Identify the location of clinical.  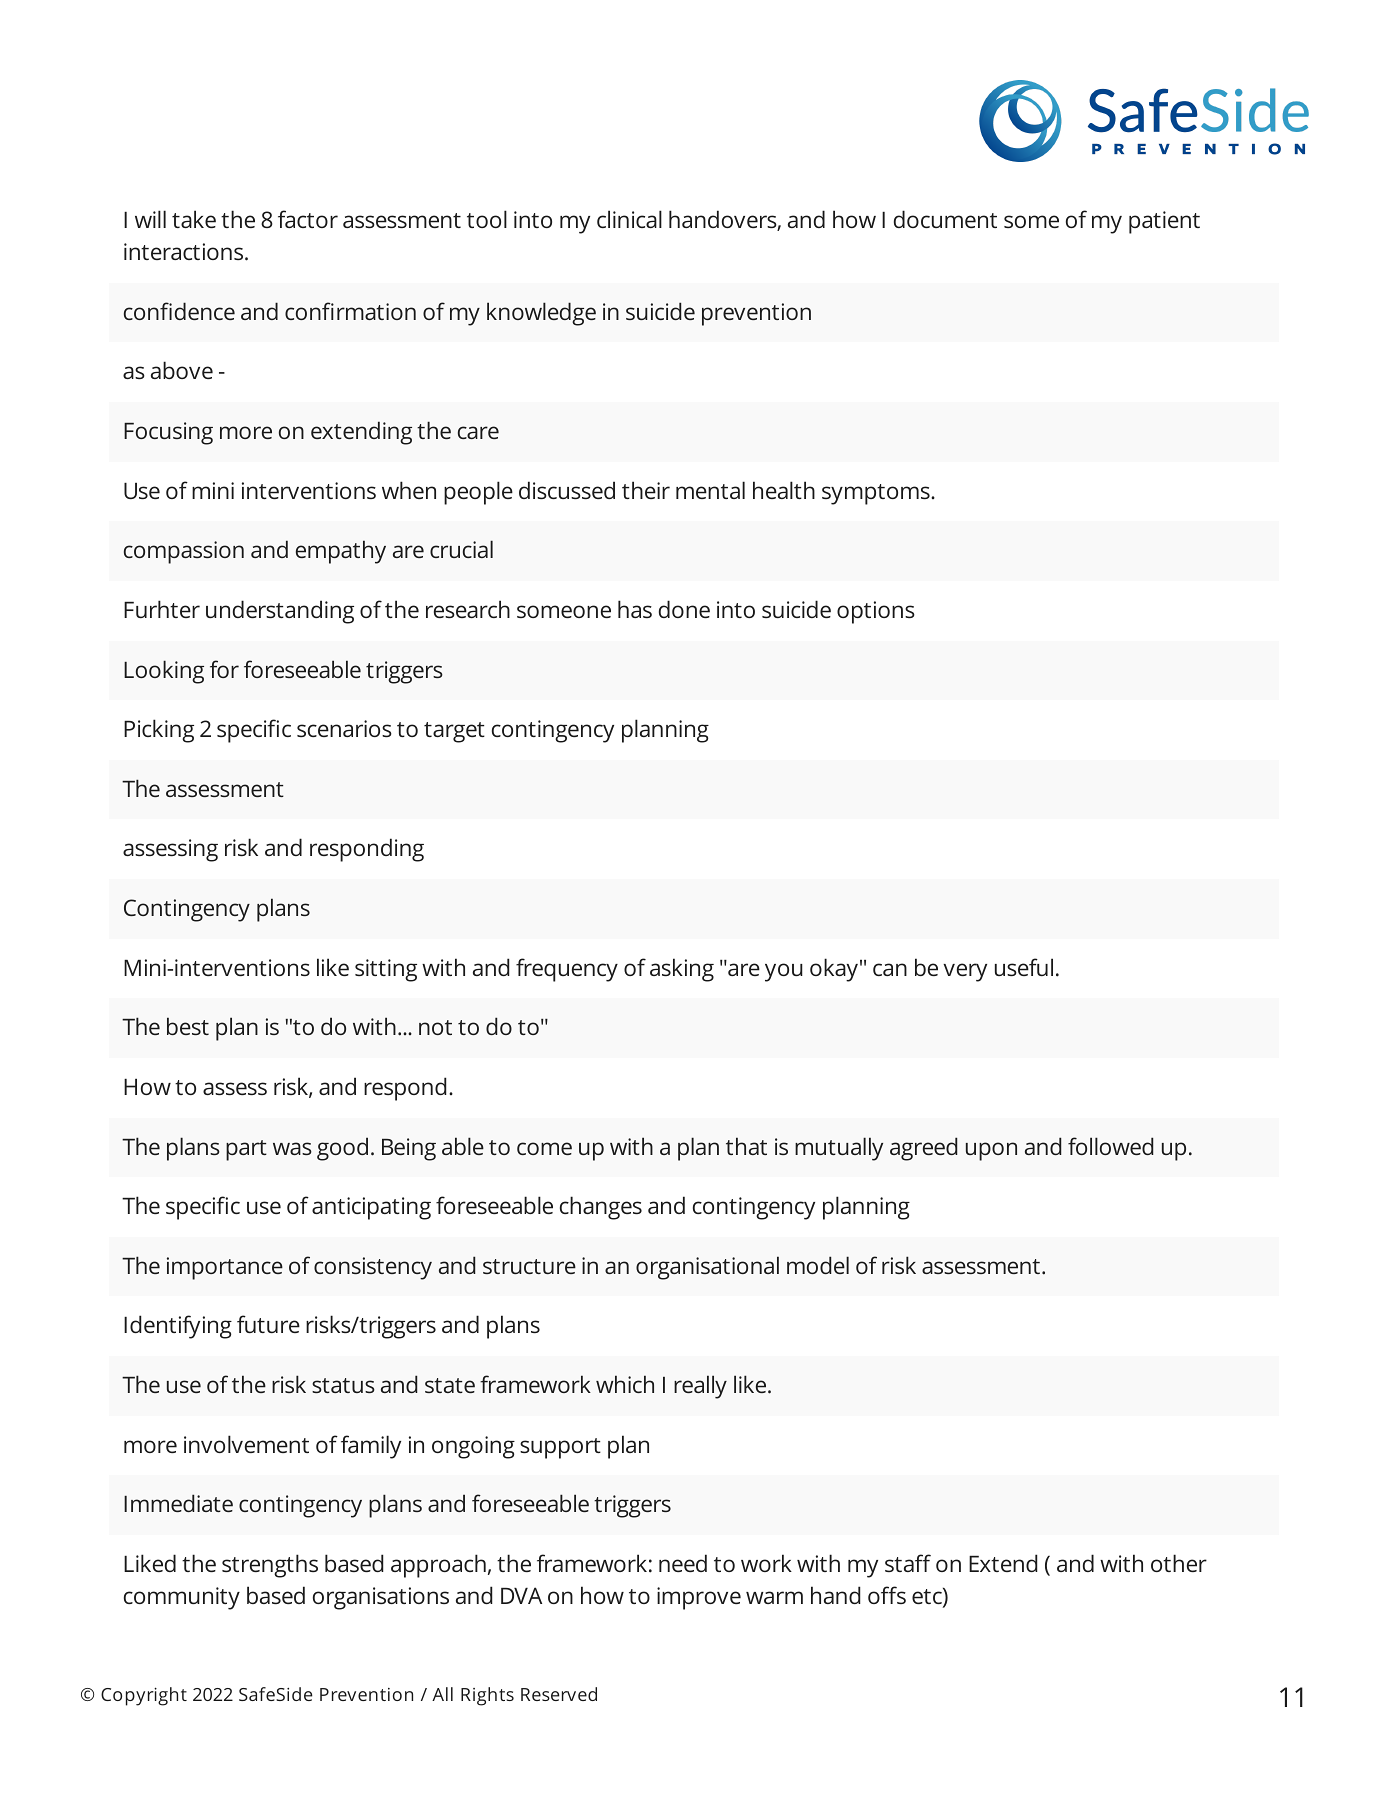
(629, 219).
